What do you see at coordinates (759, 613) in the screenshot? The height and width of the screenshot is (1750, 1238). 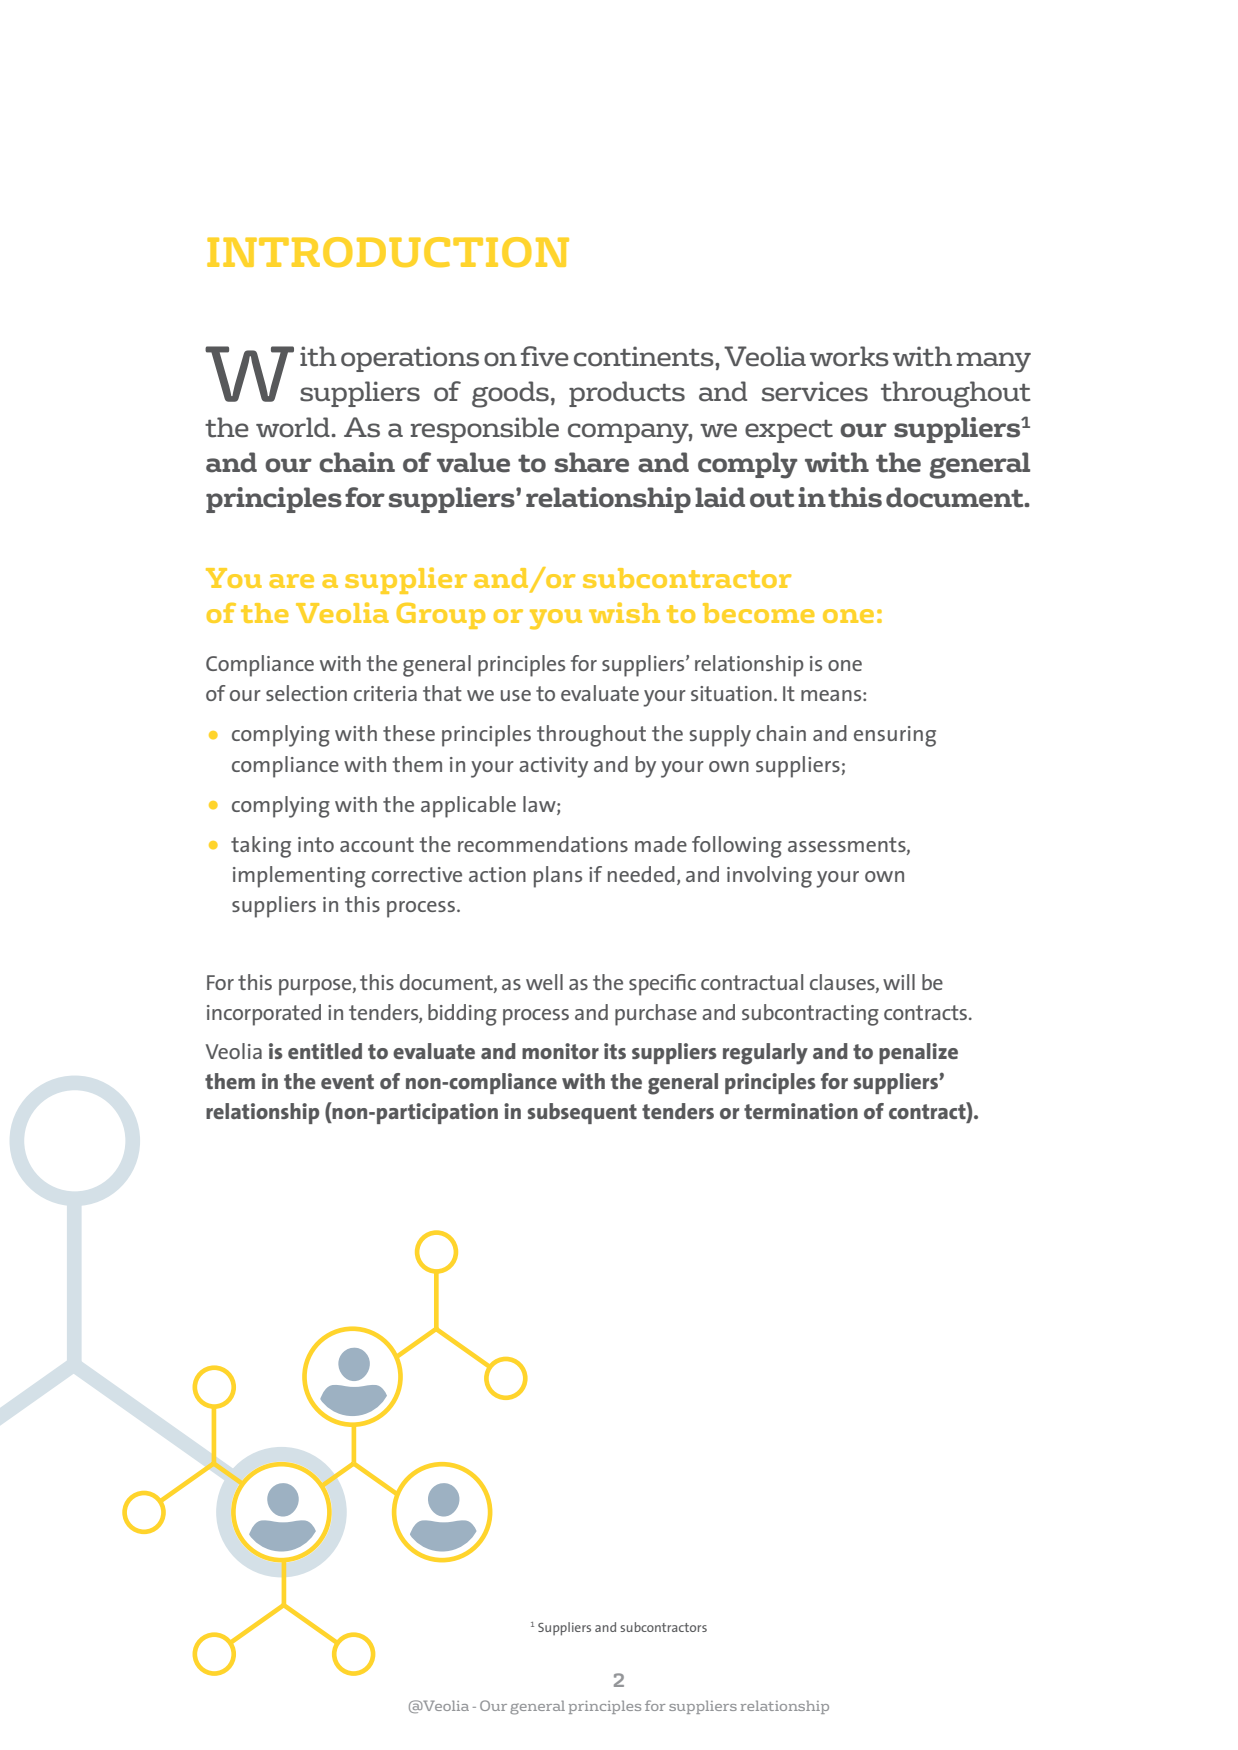 I see `become` at bounding box center [759, 613].
